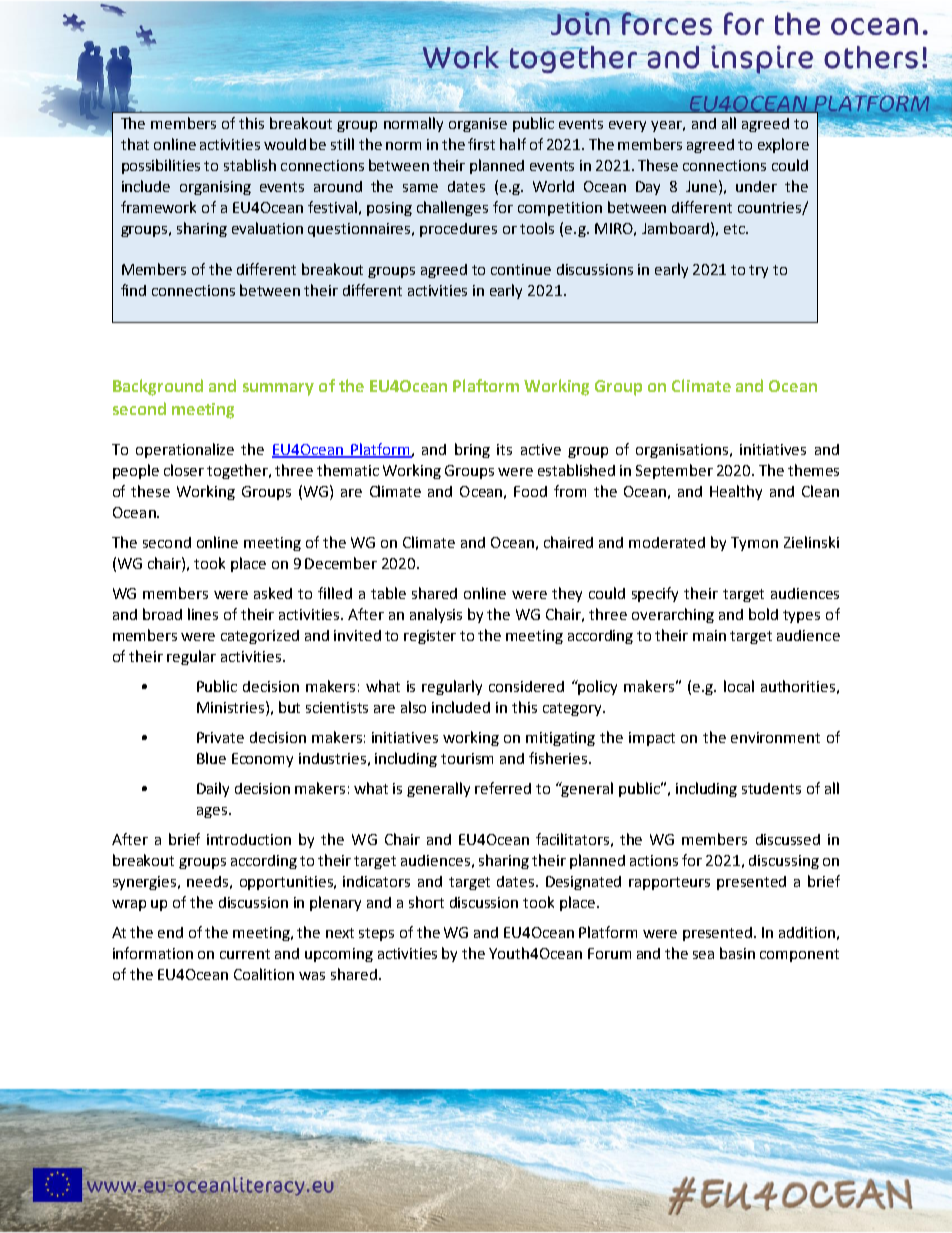  Describe the element at coordinates (472, 450) in the screenshot. I see `bring` at that location.
